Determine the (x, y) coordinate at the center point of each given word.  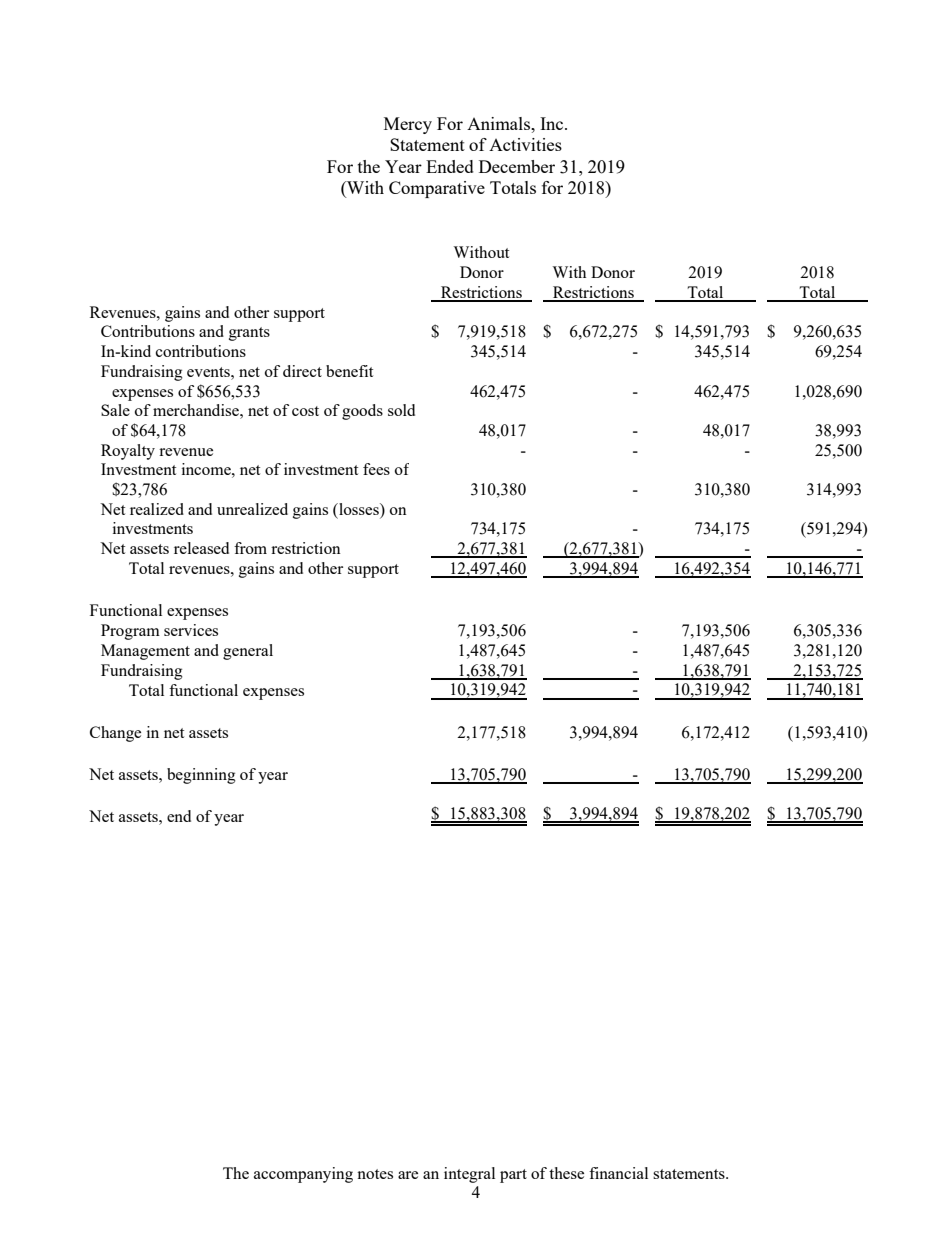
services (191, 630)
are (408, 1175)
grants (249, 334)
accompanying (303, 1175)
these (566, 1173)
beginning (201, 776)
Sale (115, 410)
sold (401, 410)
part (513, 1176)
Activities (525, 144)
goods (362, 412)
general (248, 652)
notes (375, 1174)
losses (359, 509)
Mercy (408, 125)
